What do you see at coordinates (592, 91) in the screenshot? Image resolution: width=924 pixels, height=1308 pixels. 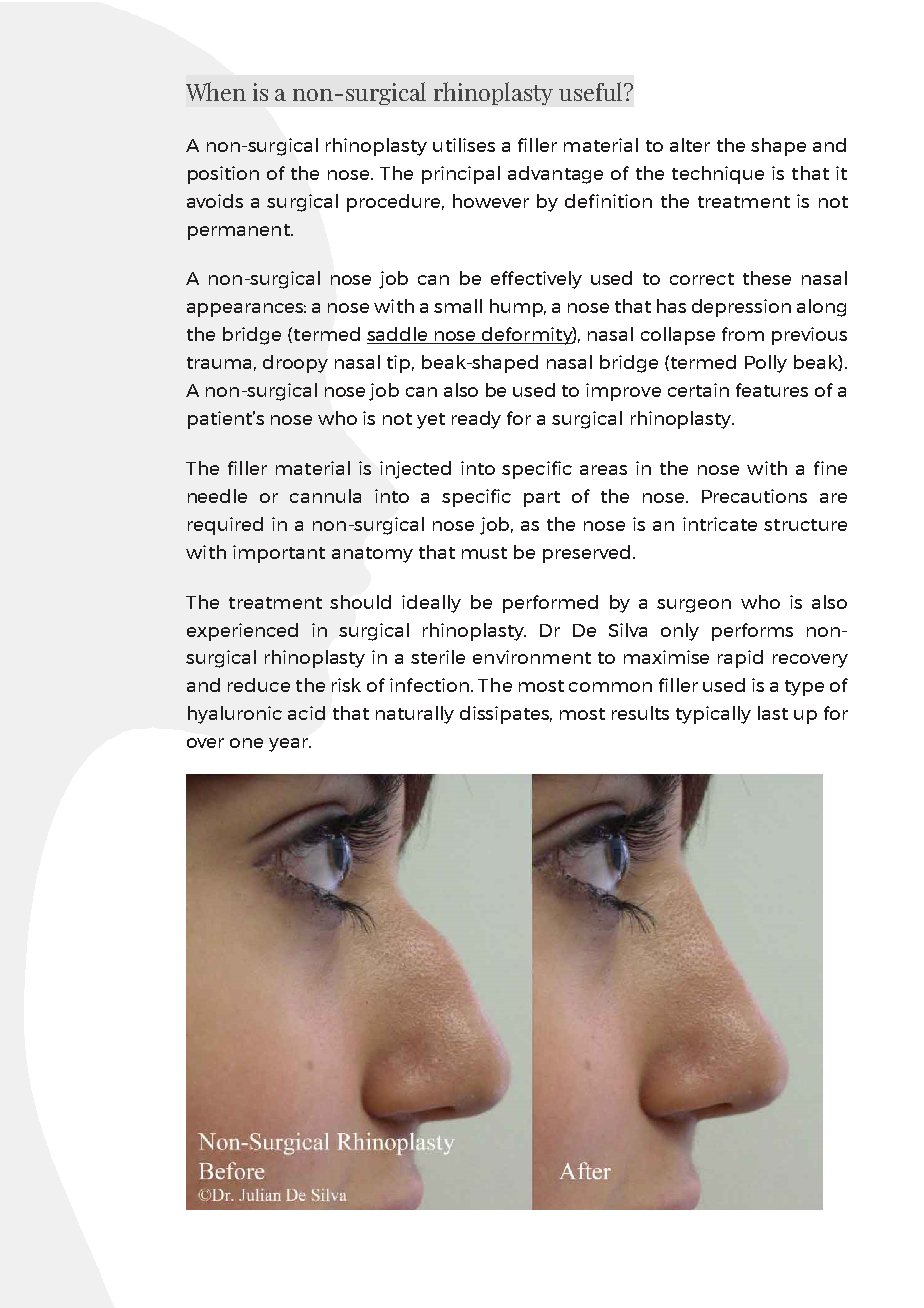 I see `useful` at bounding box center [592, 91].
